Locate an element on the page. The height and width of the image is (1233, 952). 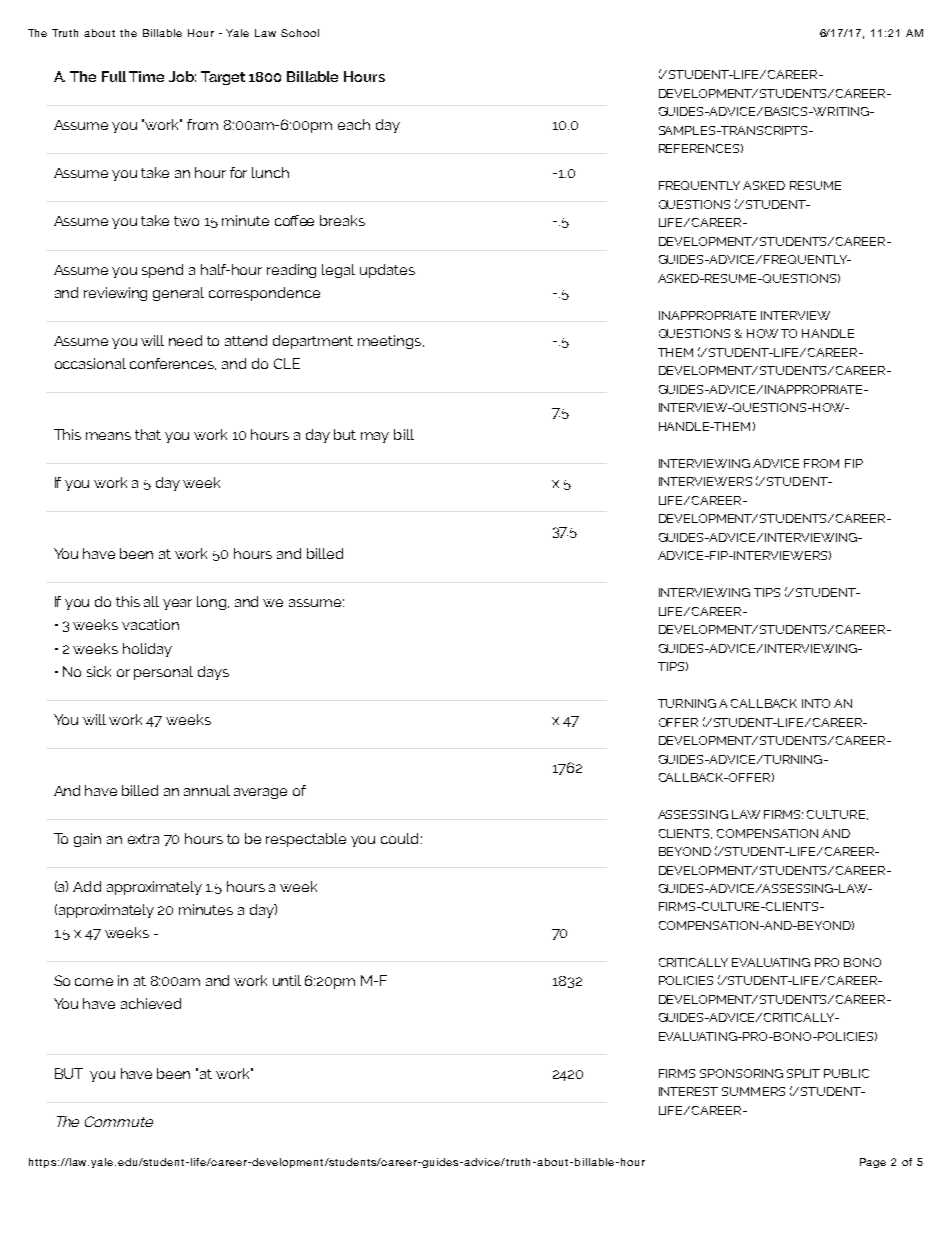
School is located at coordinates (300, 33).
